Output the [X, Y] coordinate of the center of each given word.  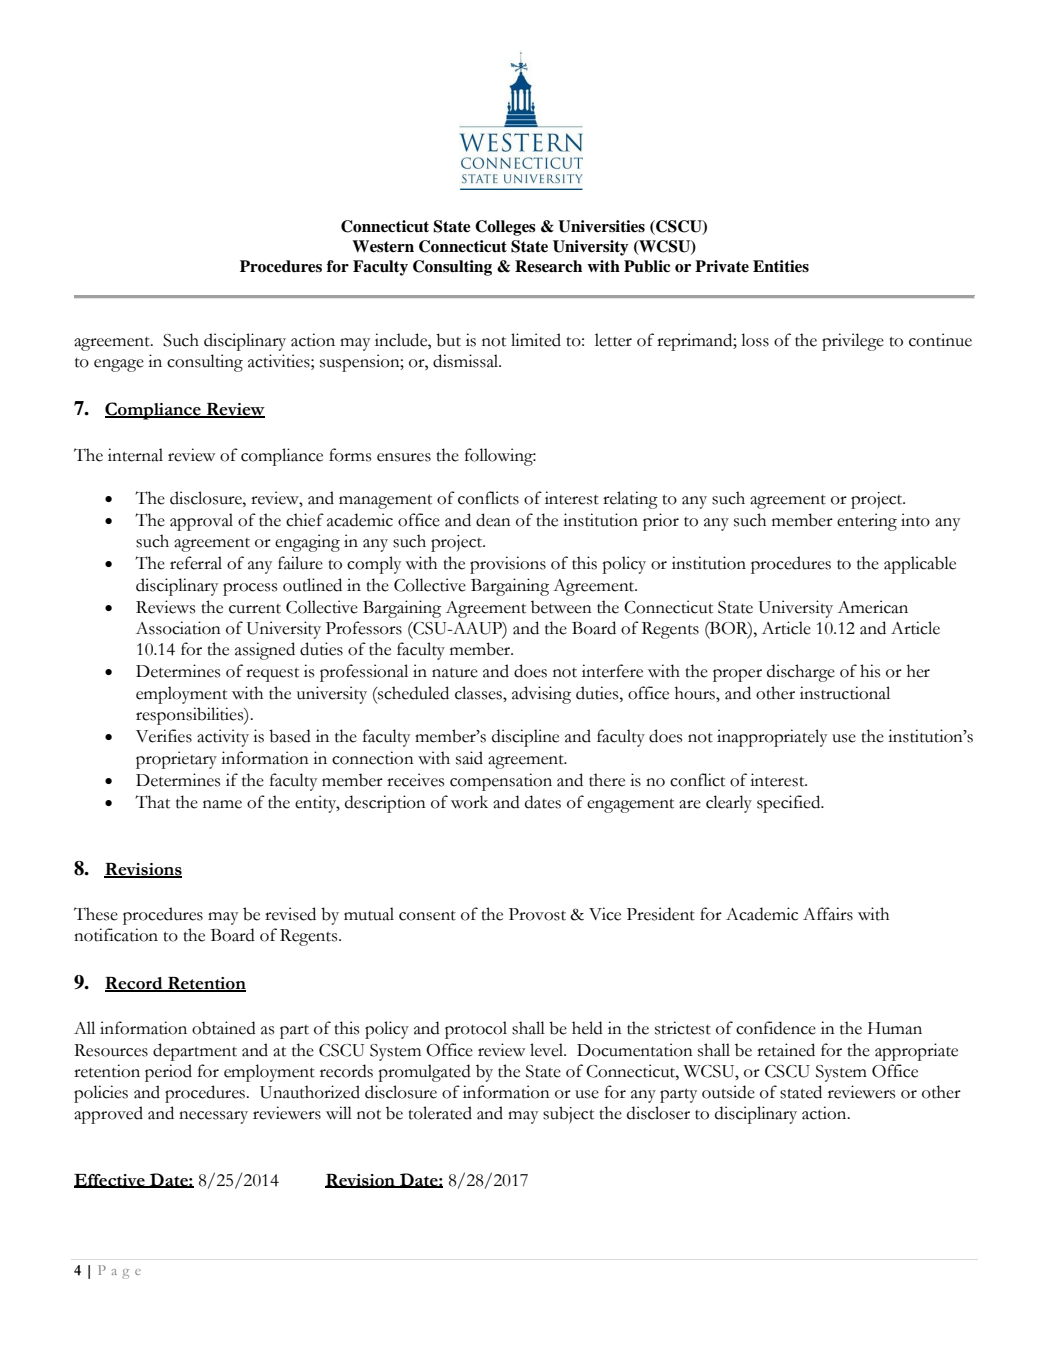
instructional [845, 693]
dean [493, 520]
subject [568, 1115]
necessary [213, 1117]
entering [867, 522]
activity [223, 738]
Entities [781, 266]
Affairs [828, 914]
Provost [537, 914]
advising [541, 695]
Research [548, 266]
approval [201, 522]
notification [116, 935]
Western [383, 246]
